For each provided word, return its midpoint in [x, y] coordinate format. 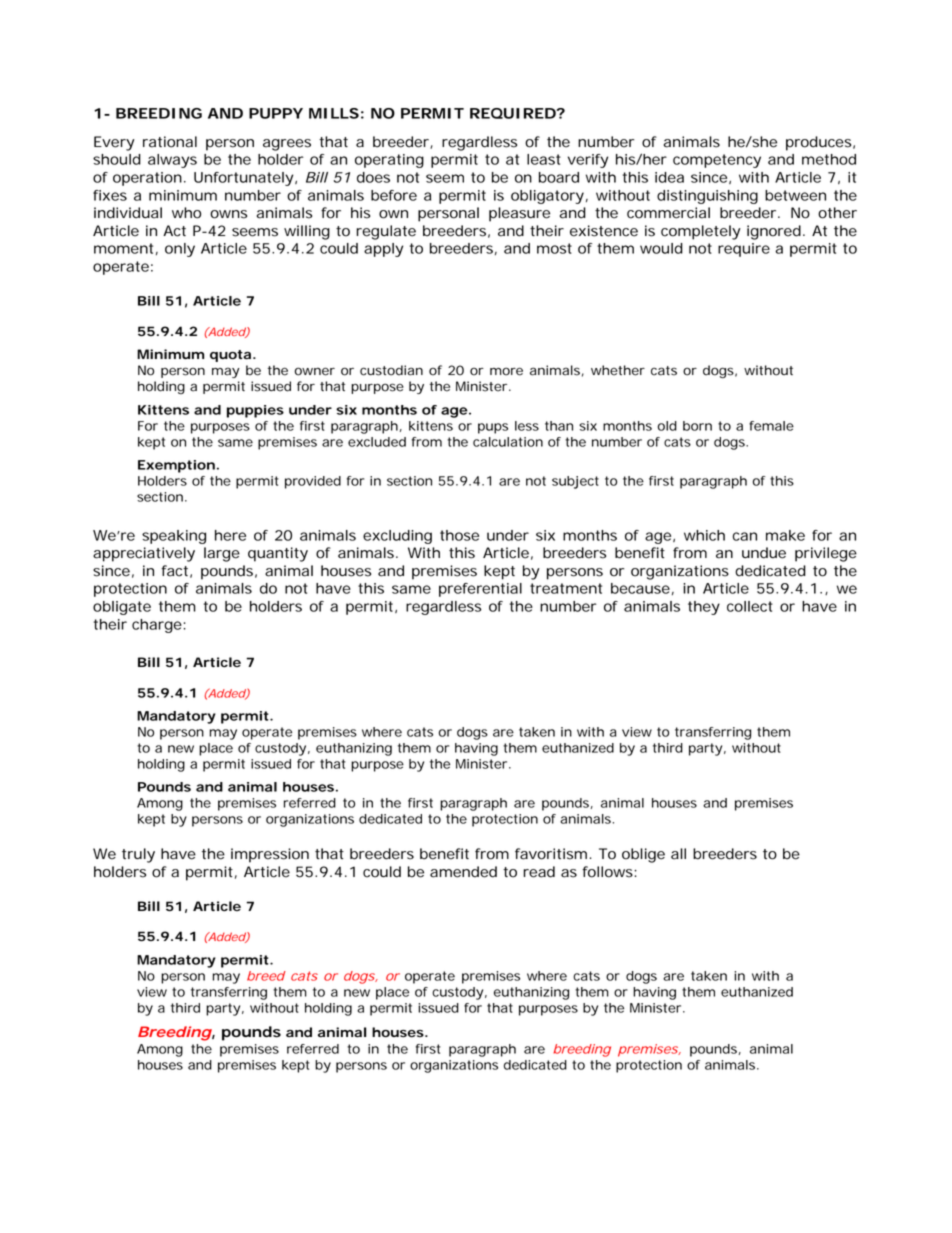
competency [717, 161]
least [544, 159]
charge [157, 626]
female [771, 426]
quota [230, 356]
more [506, 371]
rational [170, 142]
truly [138, 855]
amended [463, 872]
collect [750, 606]
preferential [480, 590]
